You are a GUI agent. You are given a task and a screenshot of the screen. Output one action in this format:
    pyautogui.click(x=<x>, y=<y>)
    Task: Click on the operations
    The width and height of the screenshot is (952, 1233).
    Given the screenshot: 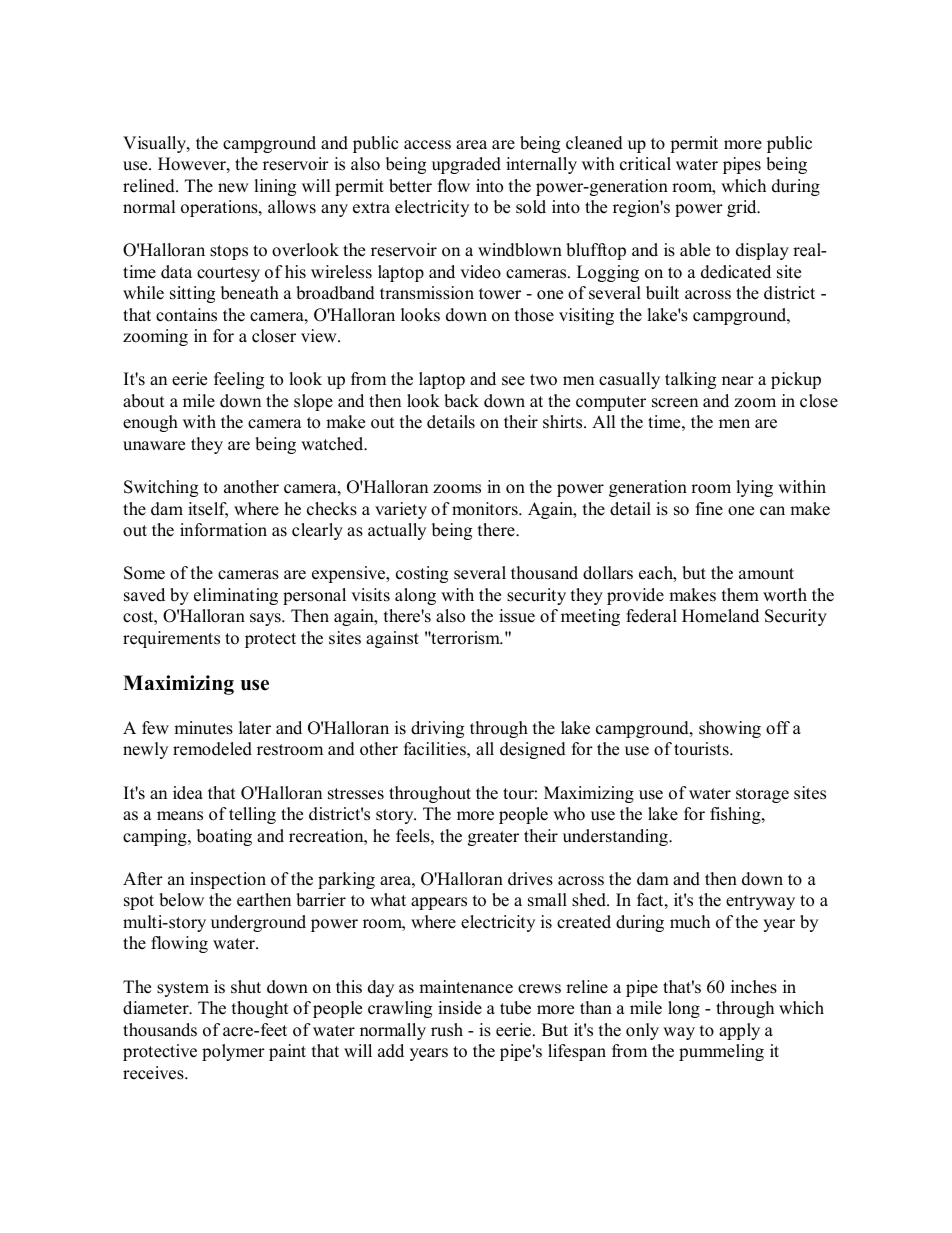 What is the action you would take?
    pyautogui.click(x=220, y=208)
